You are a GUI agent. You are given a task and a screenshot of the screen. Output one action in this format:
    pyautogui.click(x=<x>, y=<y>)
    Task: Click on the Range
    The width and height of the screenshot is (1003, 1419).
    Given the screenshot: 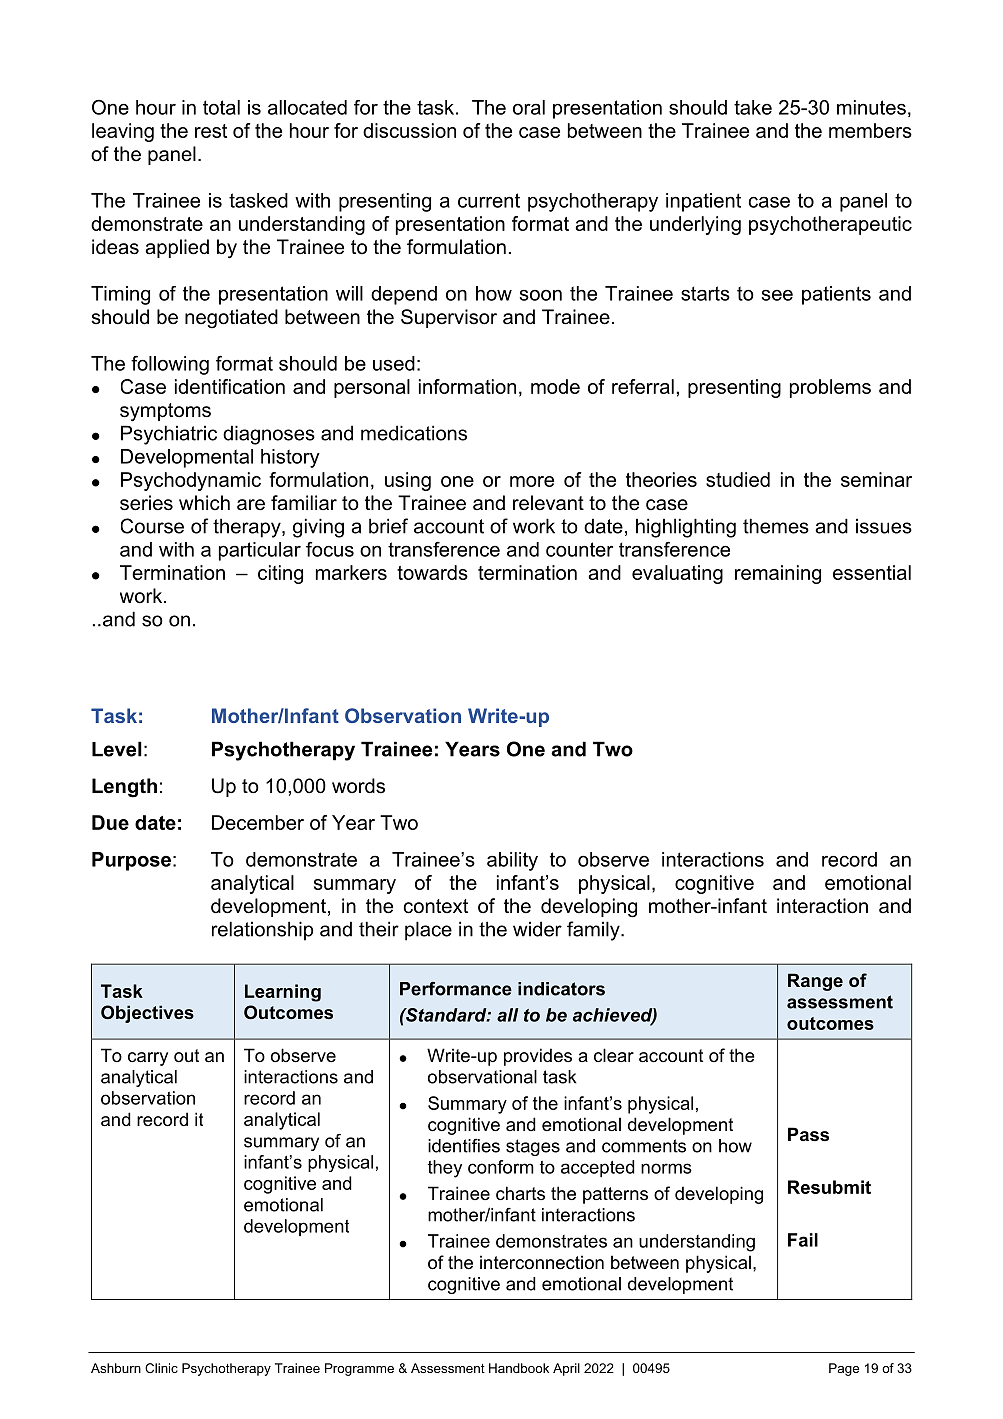 What is the action you would take?
    pyautogui.click(x=815, y=982)
